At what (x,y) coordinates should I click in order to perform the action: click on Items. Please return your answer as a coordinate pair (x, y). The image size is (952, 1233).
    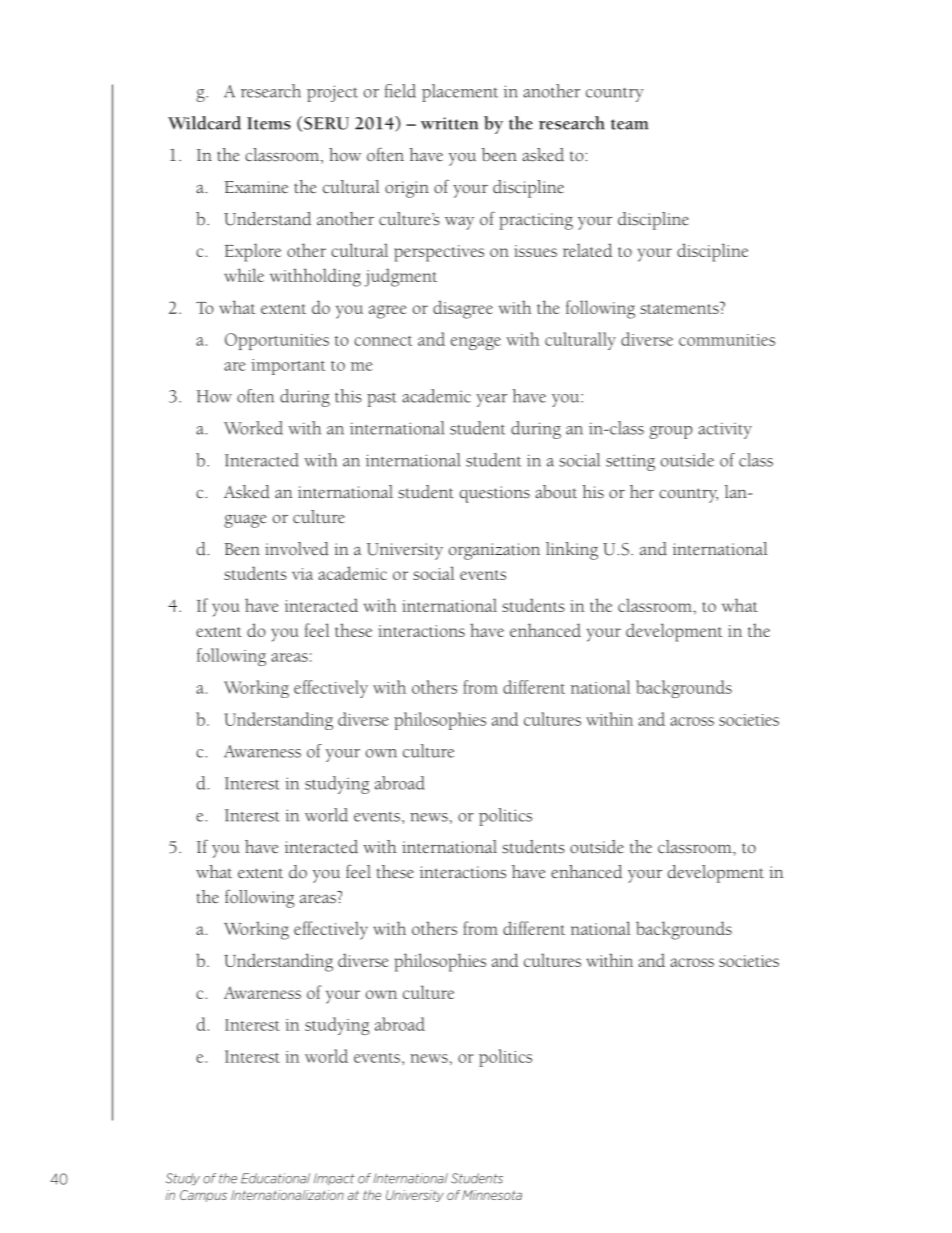
    Looking at the image, I should click on (269, 123).
